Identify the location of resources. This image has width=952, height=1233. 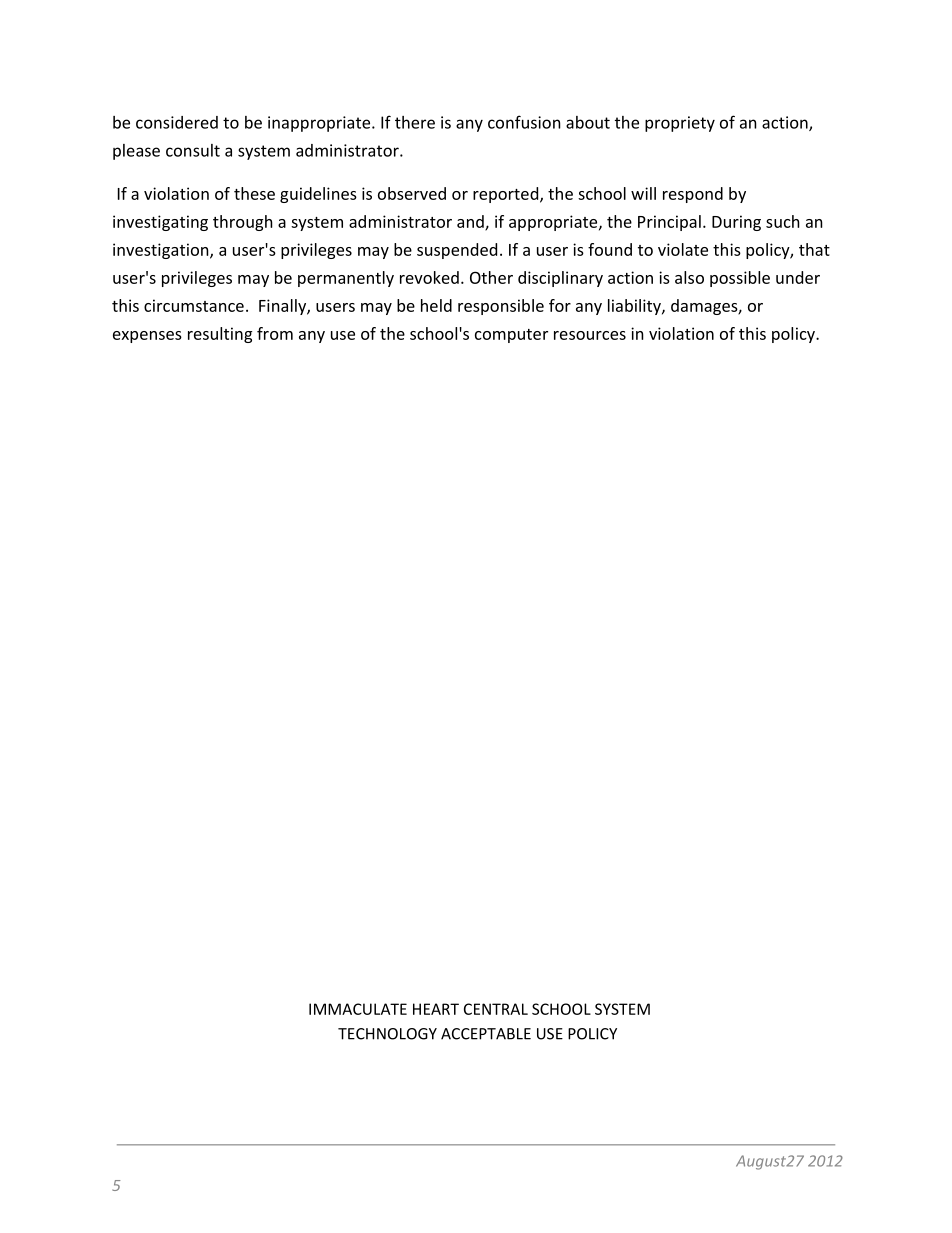
(590, 335).
